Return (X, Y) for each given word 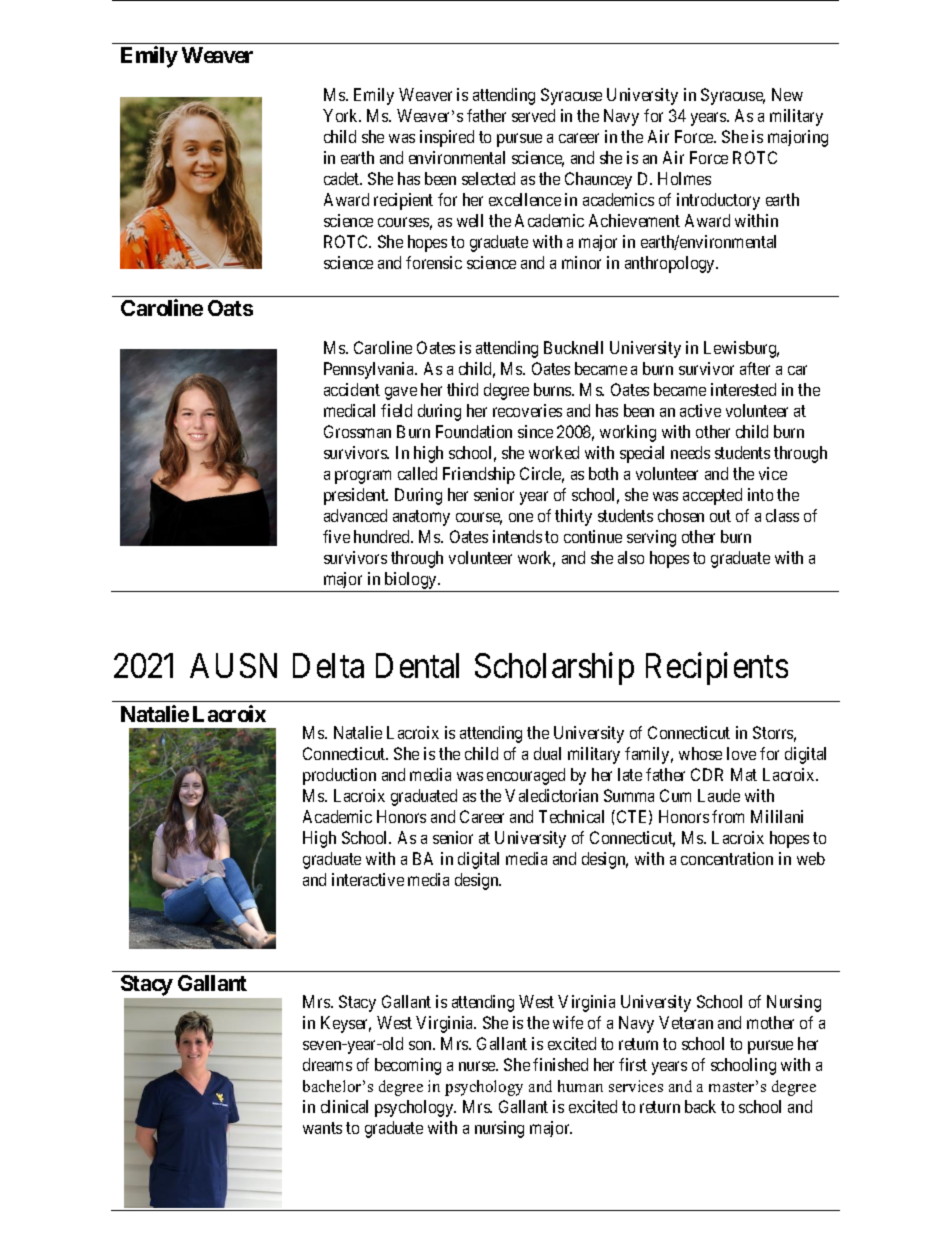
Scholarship (554, 668)
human (580, 1086)
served (533, 115)
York (342, 115)
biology (411, 582)
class (782, 515)
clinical (344, 1106)
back (700, 1106)
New (787, 94)
